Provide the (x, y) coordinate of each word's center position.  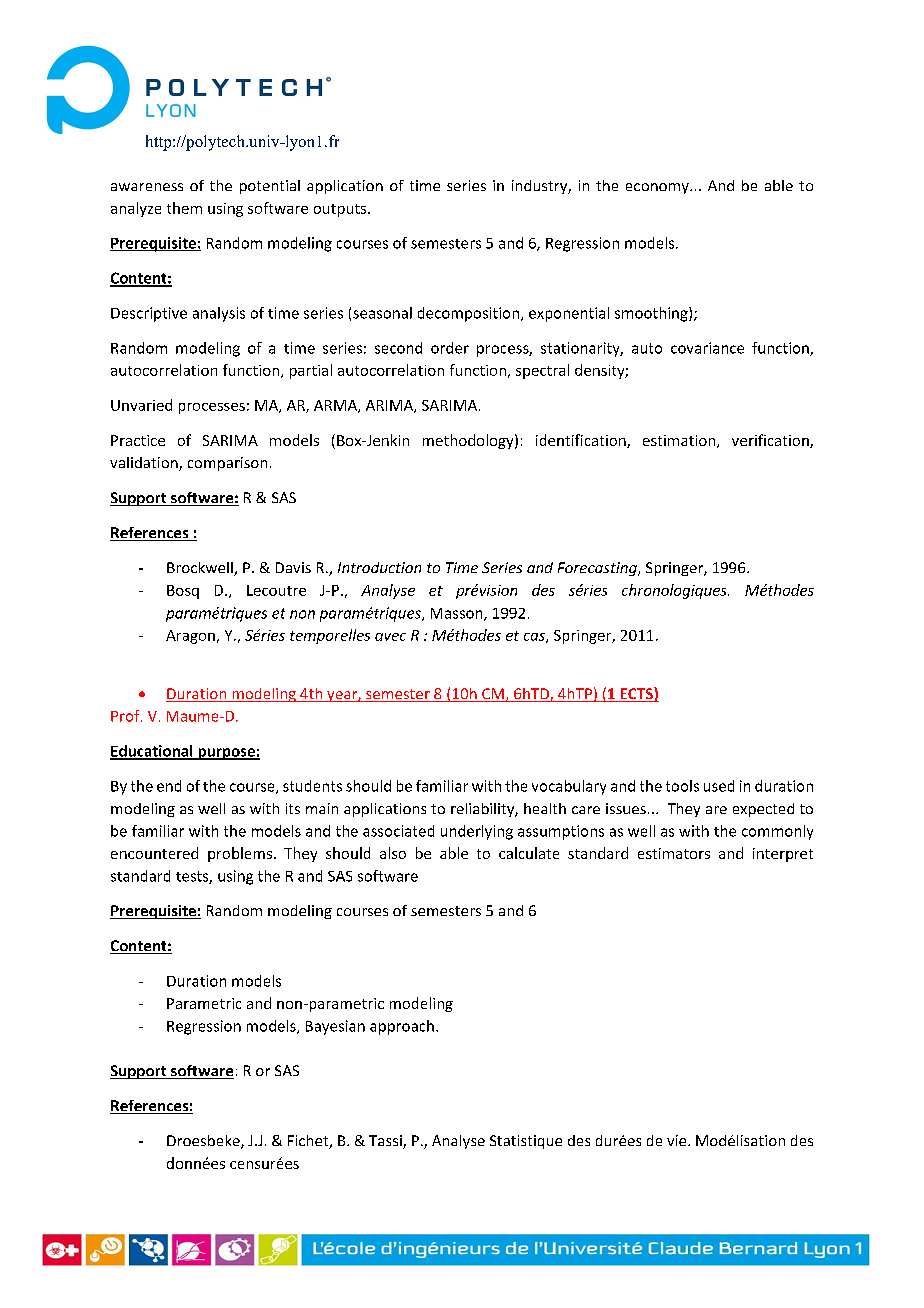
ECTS (636, 694)
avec (390, 637)
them (184, 208)
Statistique (526, 1142)
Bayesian (335, 1027)
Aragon (190, 637)
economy (658, 188)
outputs (340, 210)
